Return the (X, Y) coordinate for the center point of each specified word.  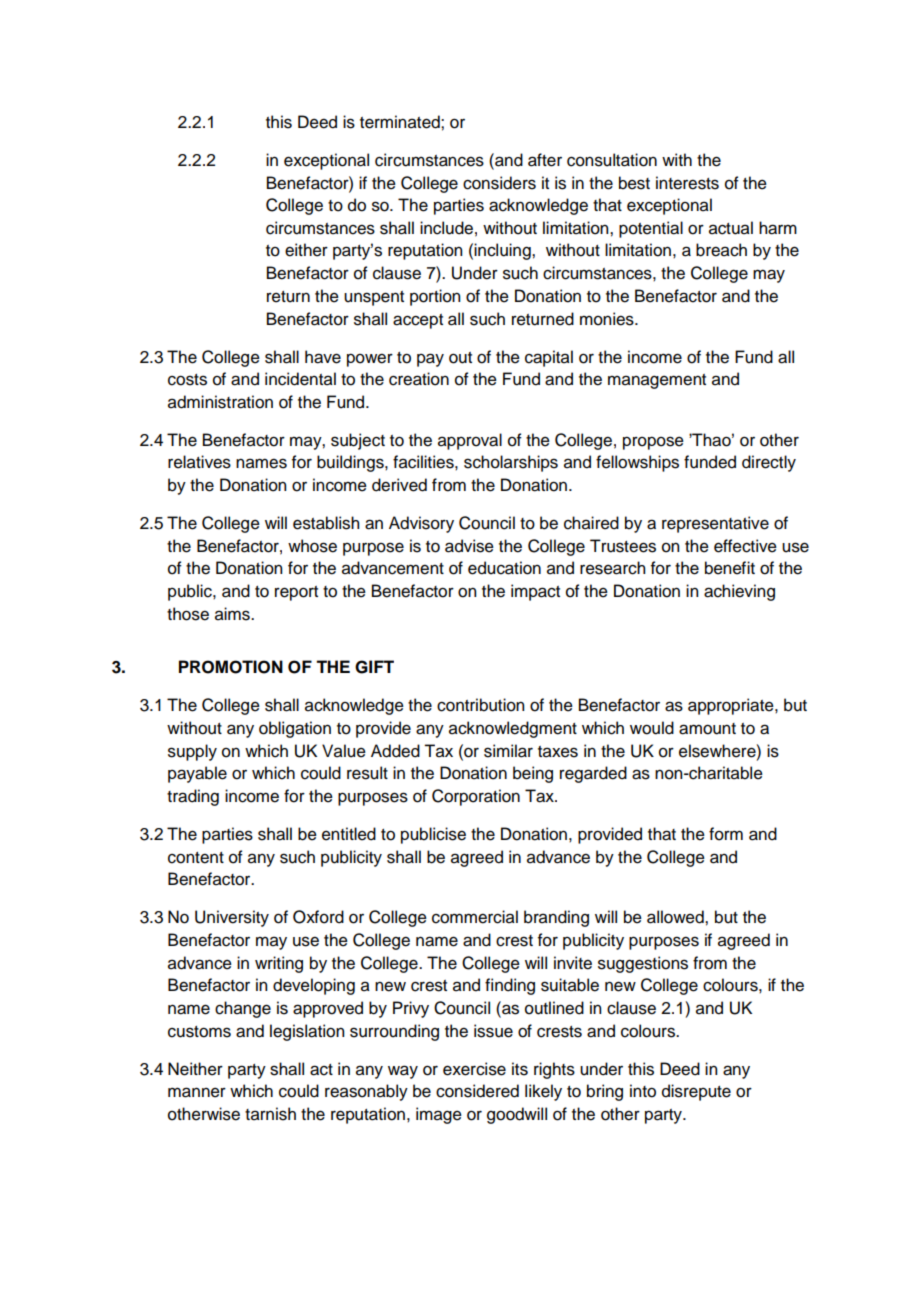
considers (499, 183)
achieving (739, 592)
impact (535, 592)
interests (687, 183)
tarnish (270, 1114)
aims (233, 614)
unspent (374, 298)
